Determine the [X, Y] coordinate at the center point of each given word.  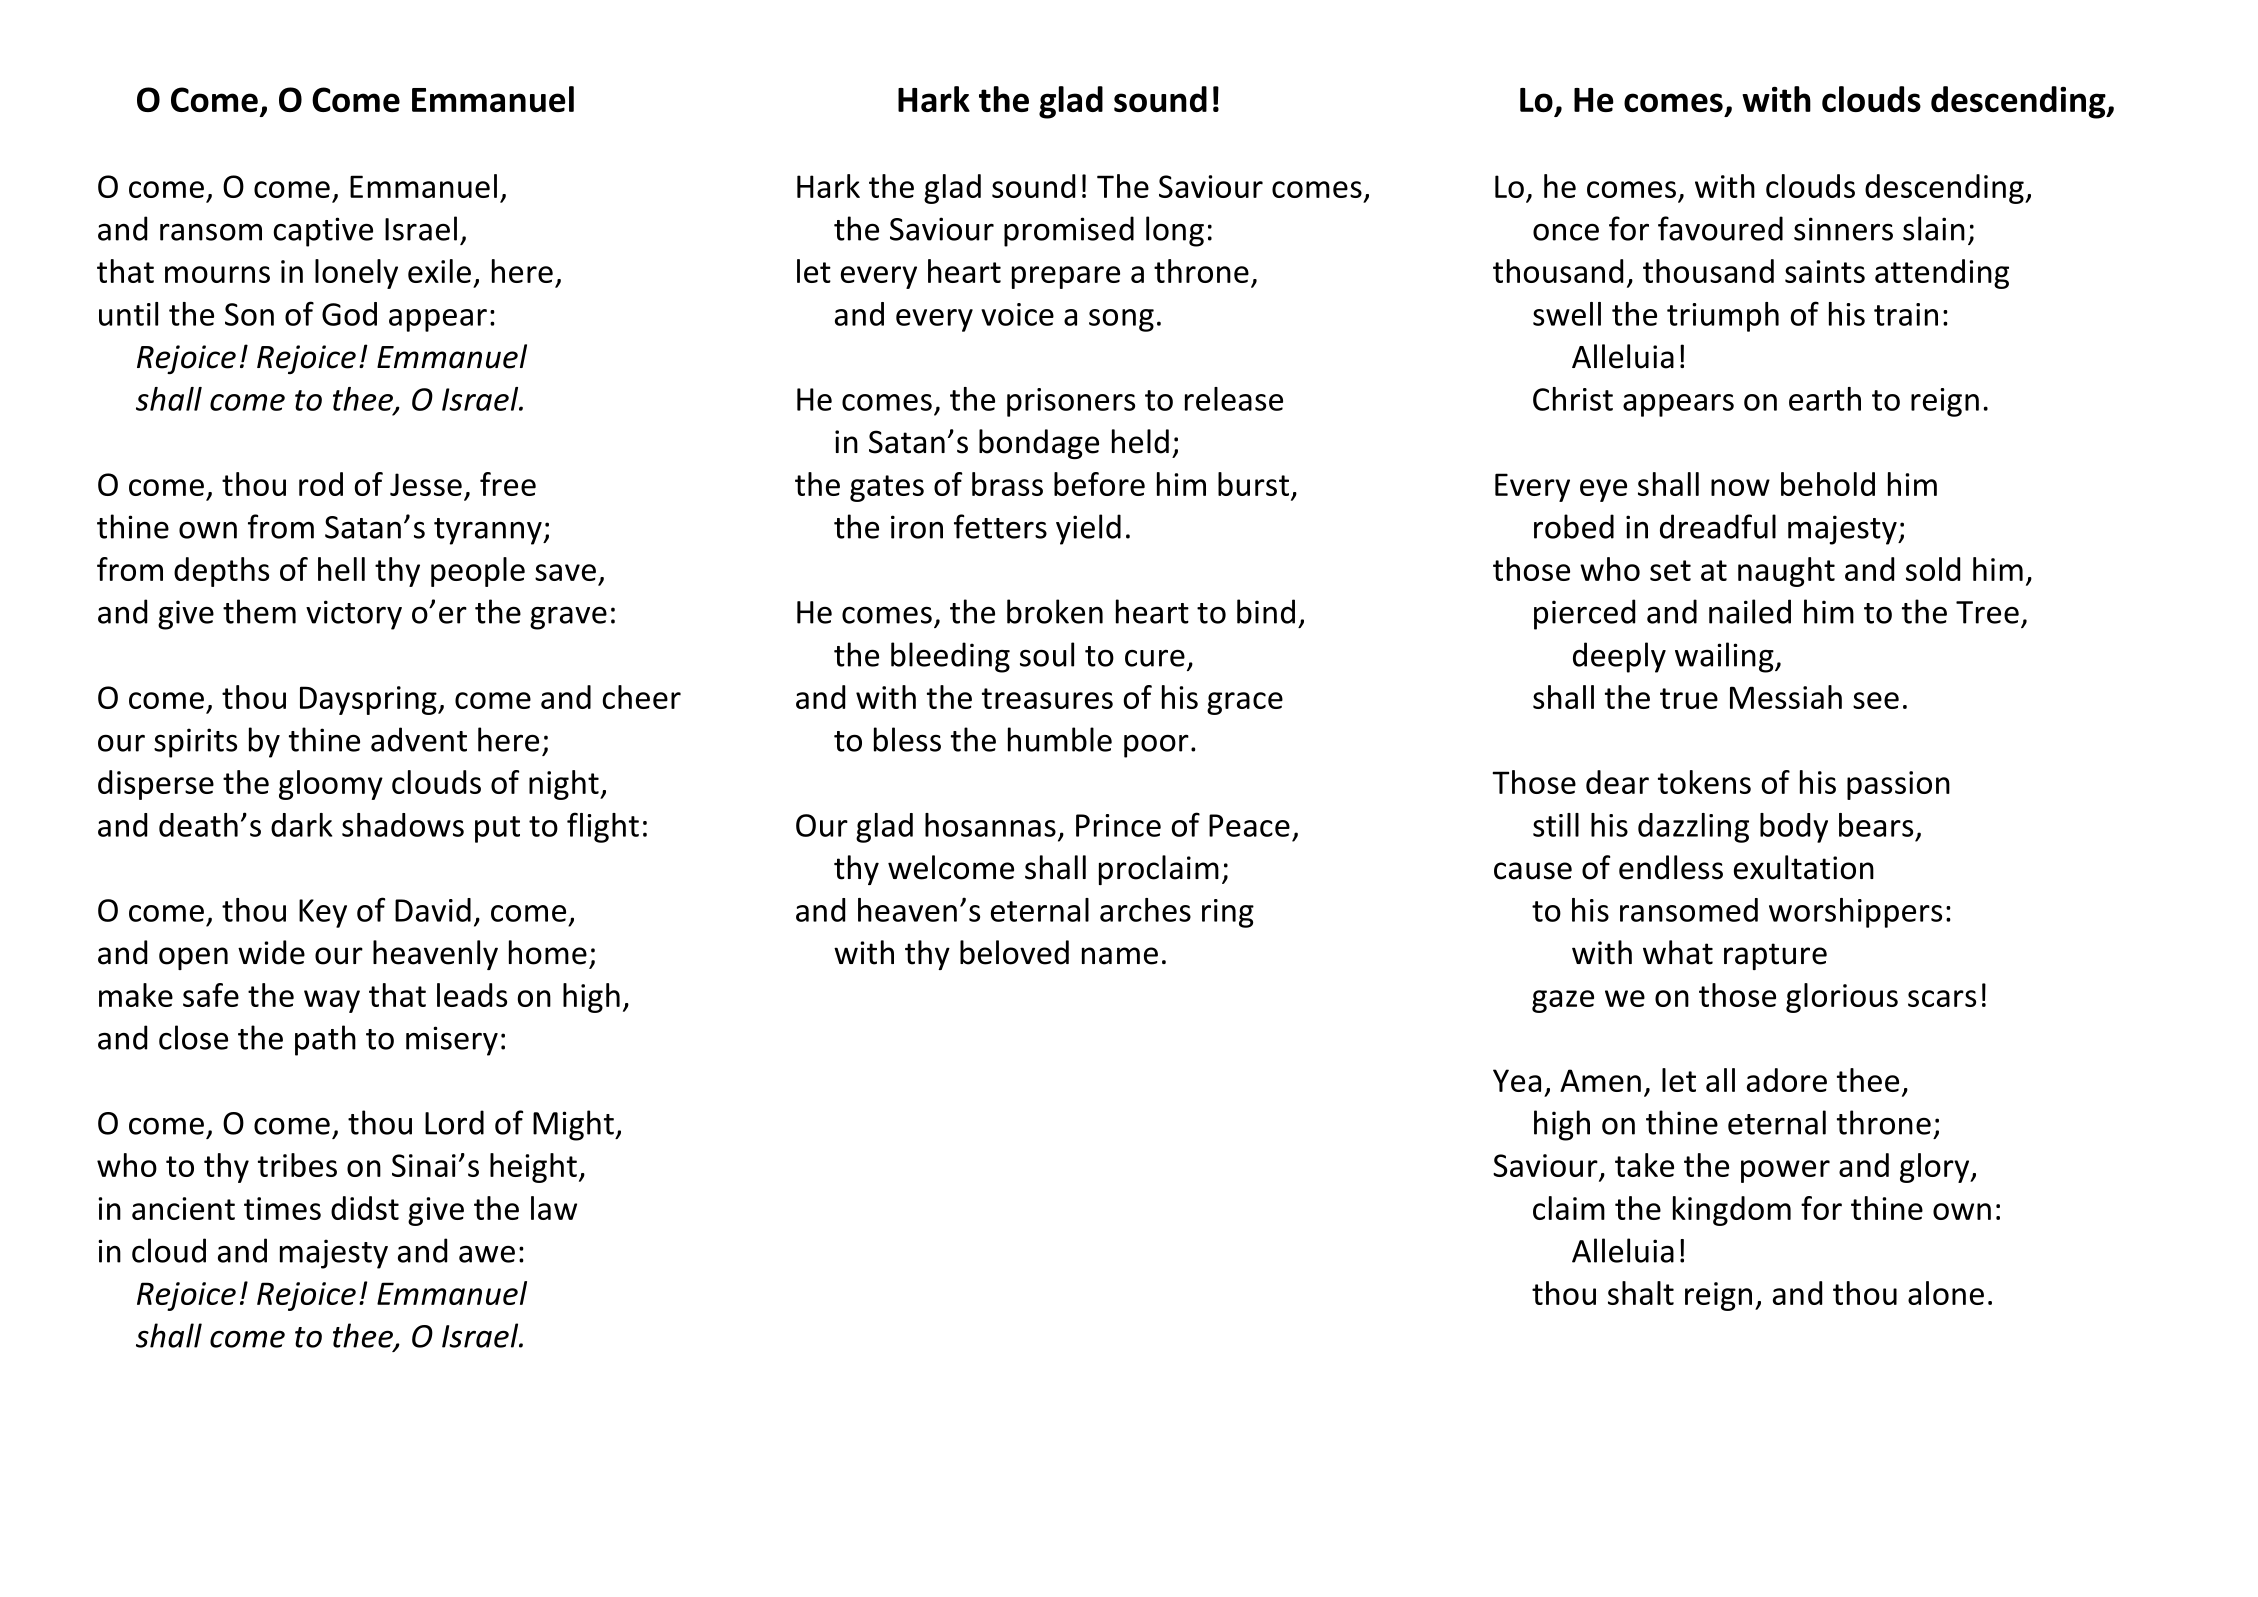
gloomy [331, 785]
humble [1060, 739]
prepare [1066, 277]
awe [487, 1254]
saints [1825, 271]
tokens [1704, 782]
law [554, 1208]
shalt [1641, 1293]
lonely [356, 274]
